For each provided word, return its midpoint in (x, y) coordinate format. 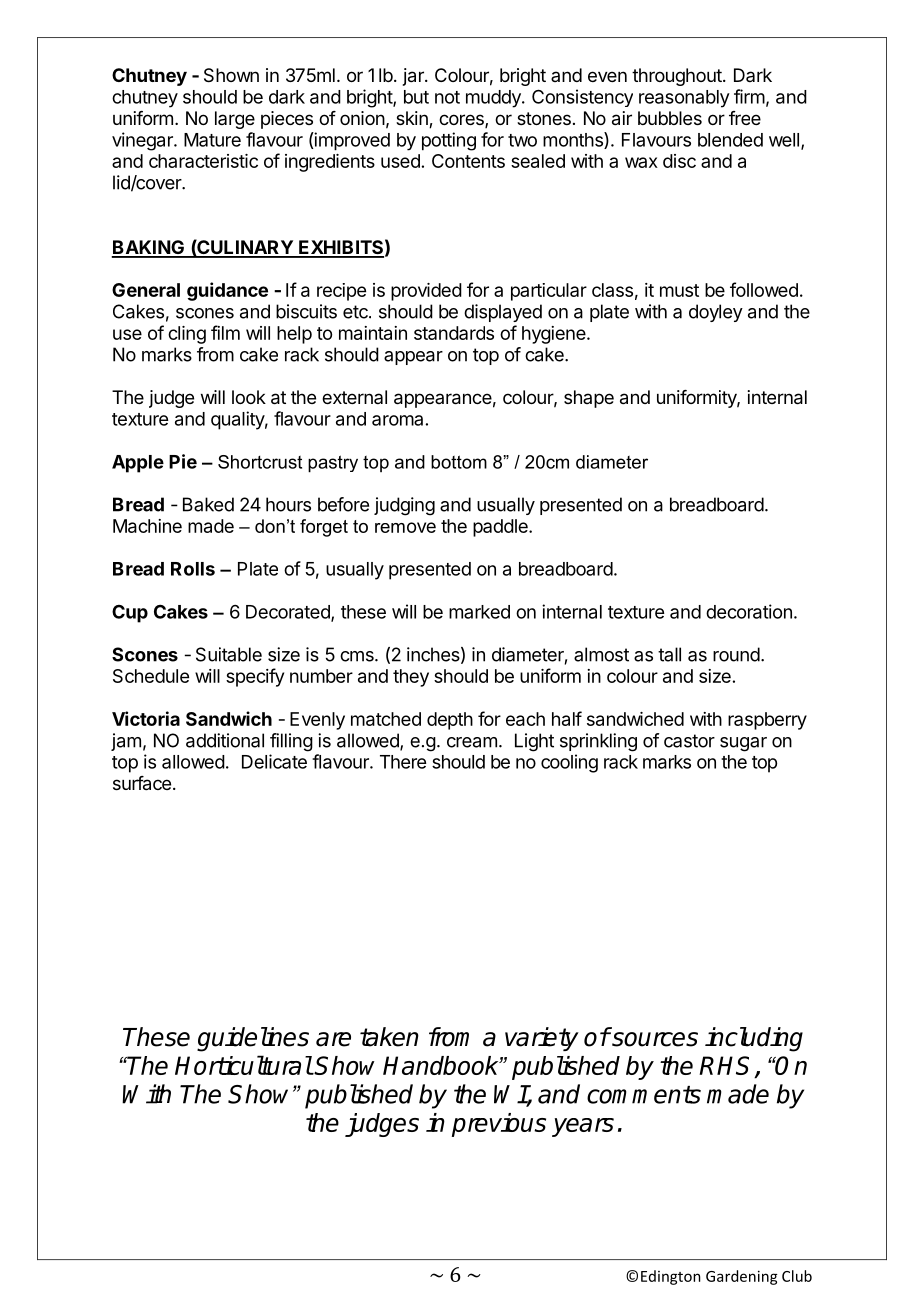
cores (462, 121)
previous (499, 1125)
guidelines (253, 1039)
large (235, 120)
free (745, 118)
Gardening (742, 1277)
